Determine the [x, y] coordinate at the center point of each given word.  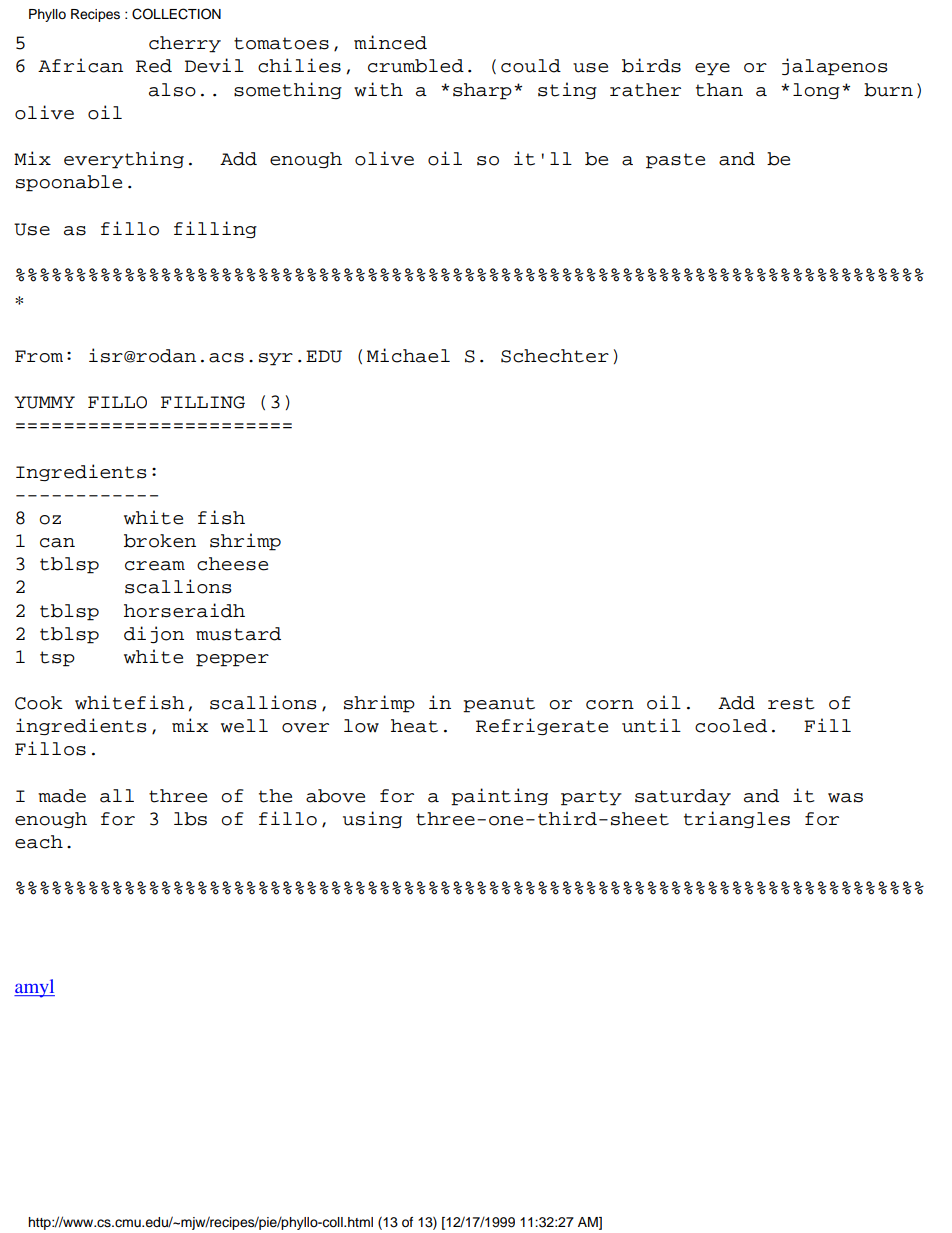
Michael [408, 355]
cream [155, 566]
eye [712, 69]
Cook [39, 703]
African [80, 65]
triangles [737, 819]
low [361, 726]
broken [160, 541]
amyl [34, 988]
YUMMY [44, 402]
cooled [731, 726]
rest [791, 703]
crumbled [416, 66]
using [372, 819]
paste [675, 161]
